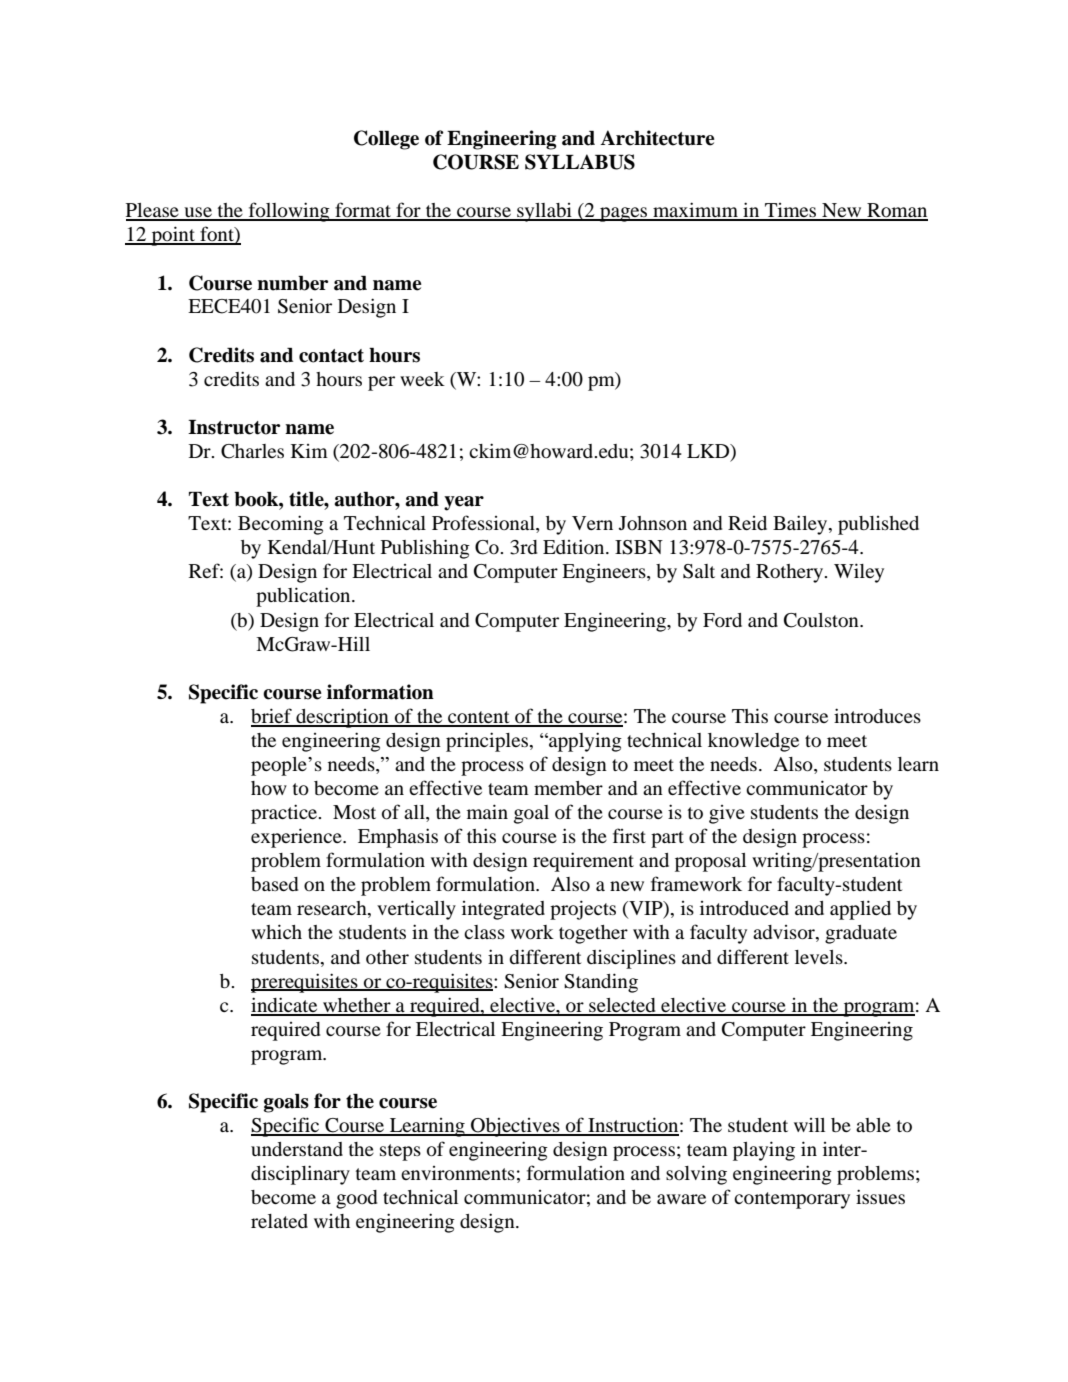 The width and height of the screenshot is (1068, 1382). What do you see at coordinates (877, 715) in the screenshot?
I see `introduces` at bounding box center [877, 715].
